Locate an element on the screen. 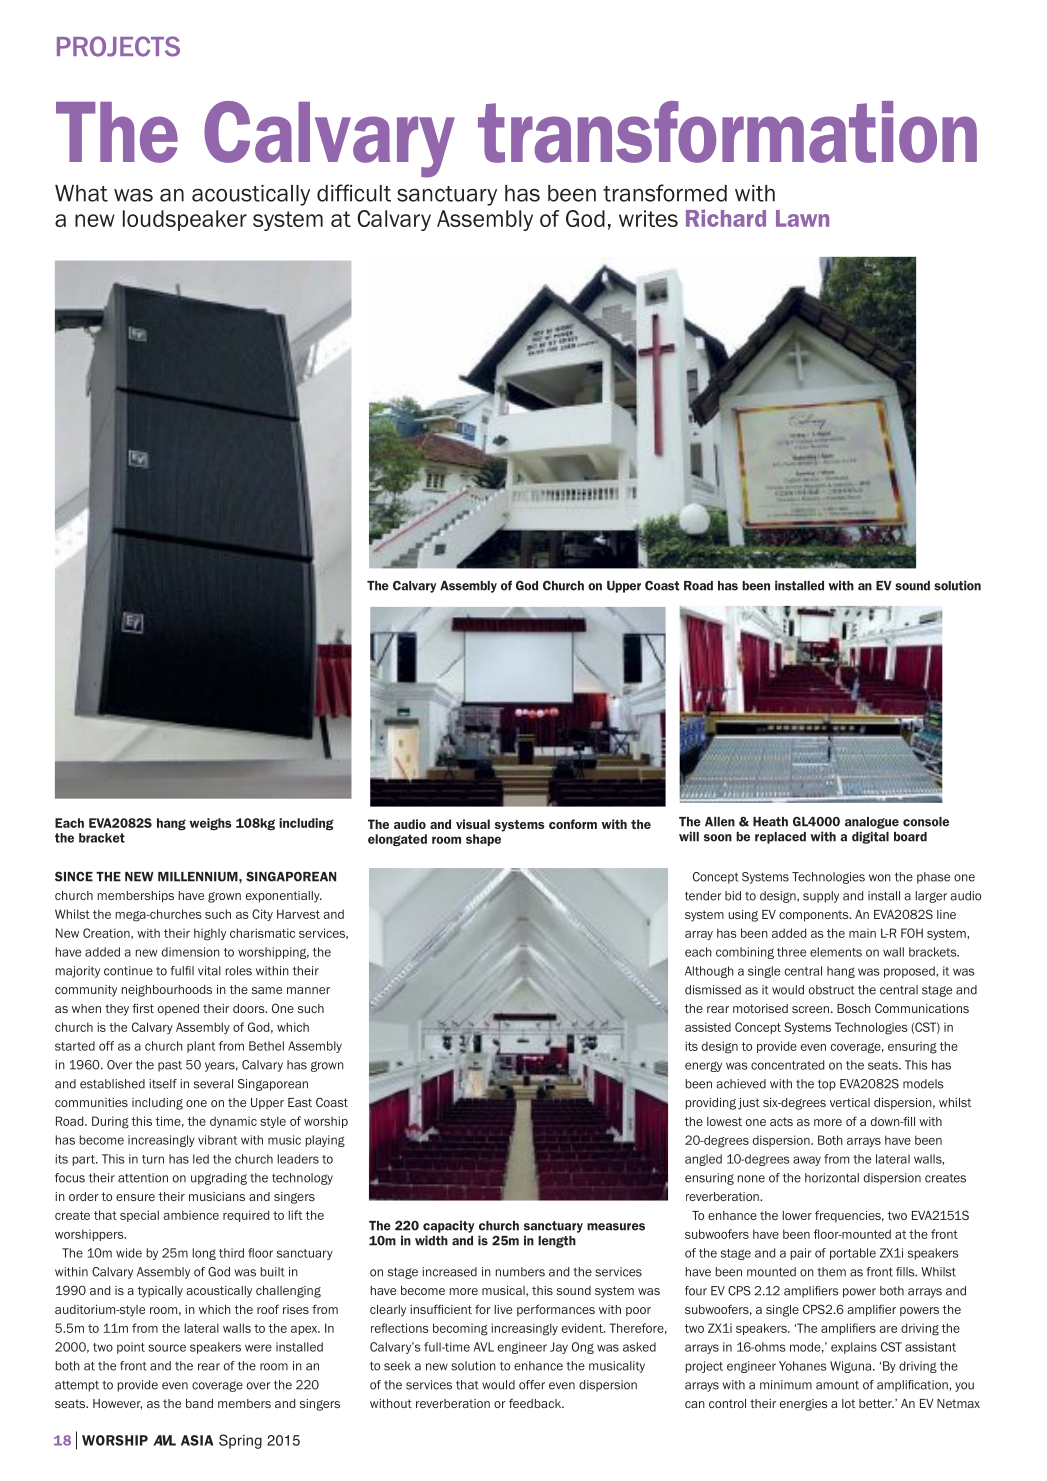 This screenshot has width=1047, height=1481. weighs is located at coordinates (210, 824).
